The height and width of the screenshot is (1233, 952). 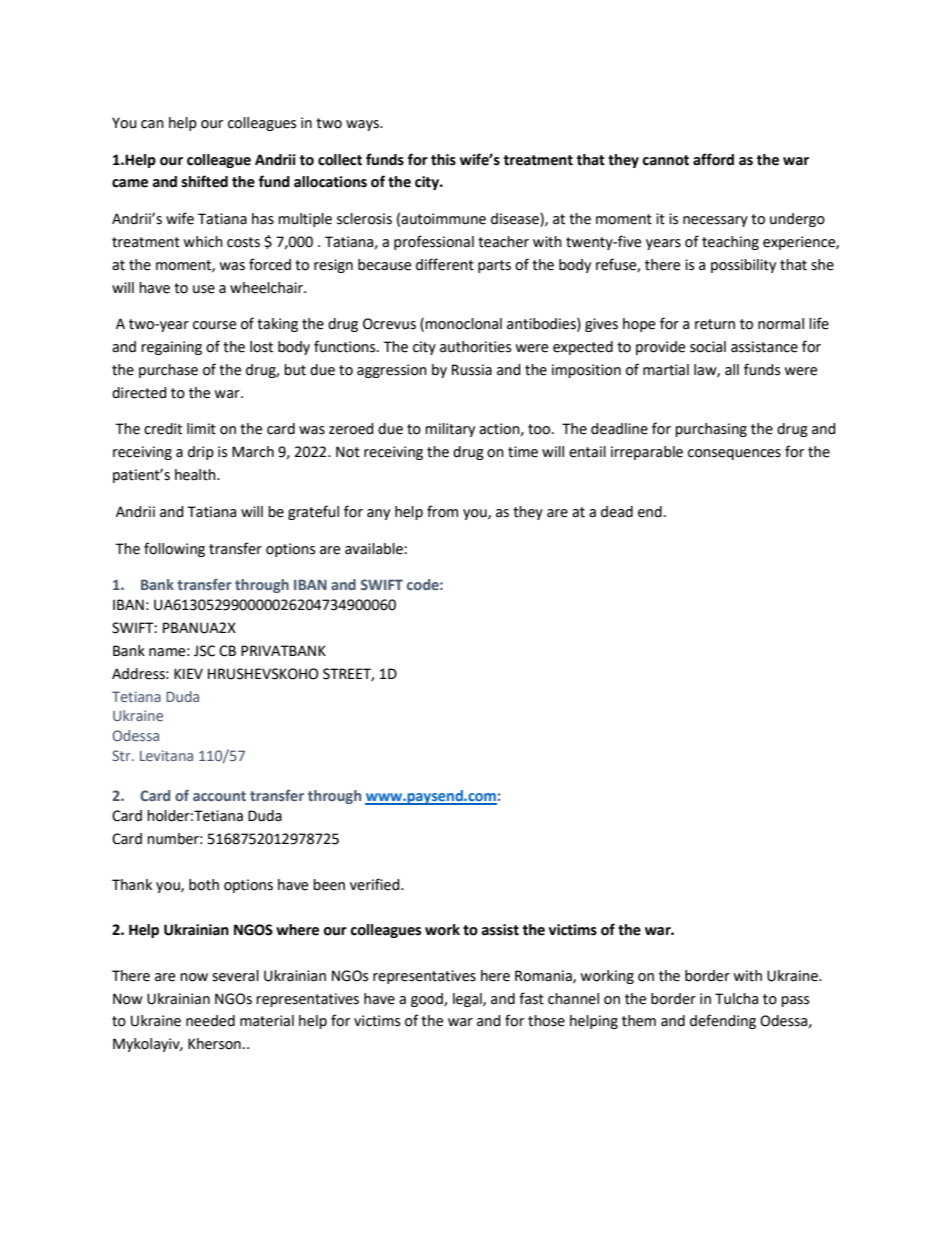 I want to click on consequences, so click(x=734, y=454).
